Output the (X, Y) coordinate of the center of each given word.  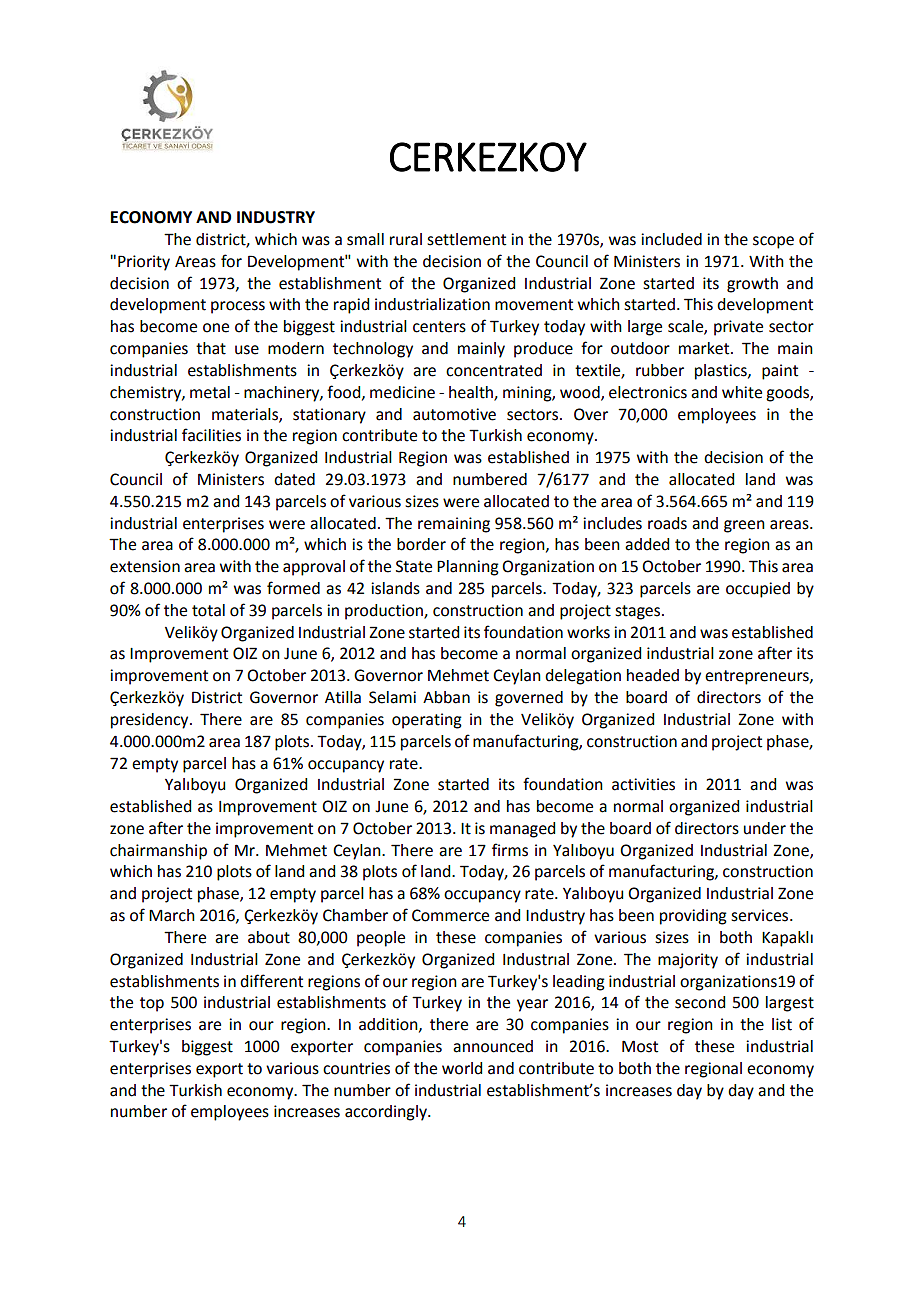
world (462, 1068)
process (238, 307)
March (172, 915)
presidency (151, 721)
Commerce (450, 915)
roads (667, 523)
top (152, 1004)
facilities (211, 435)
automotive (454, 414)
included (671, 239)
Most (640, 1046)
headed (653, 675)
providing (693, 917)
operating (427, 721)
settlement (466, 239)
